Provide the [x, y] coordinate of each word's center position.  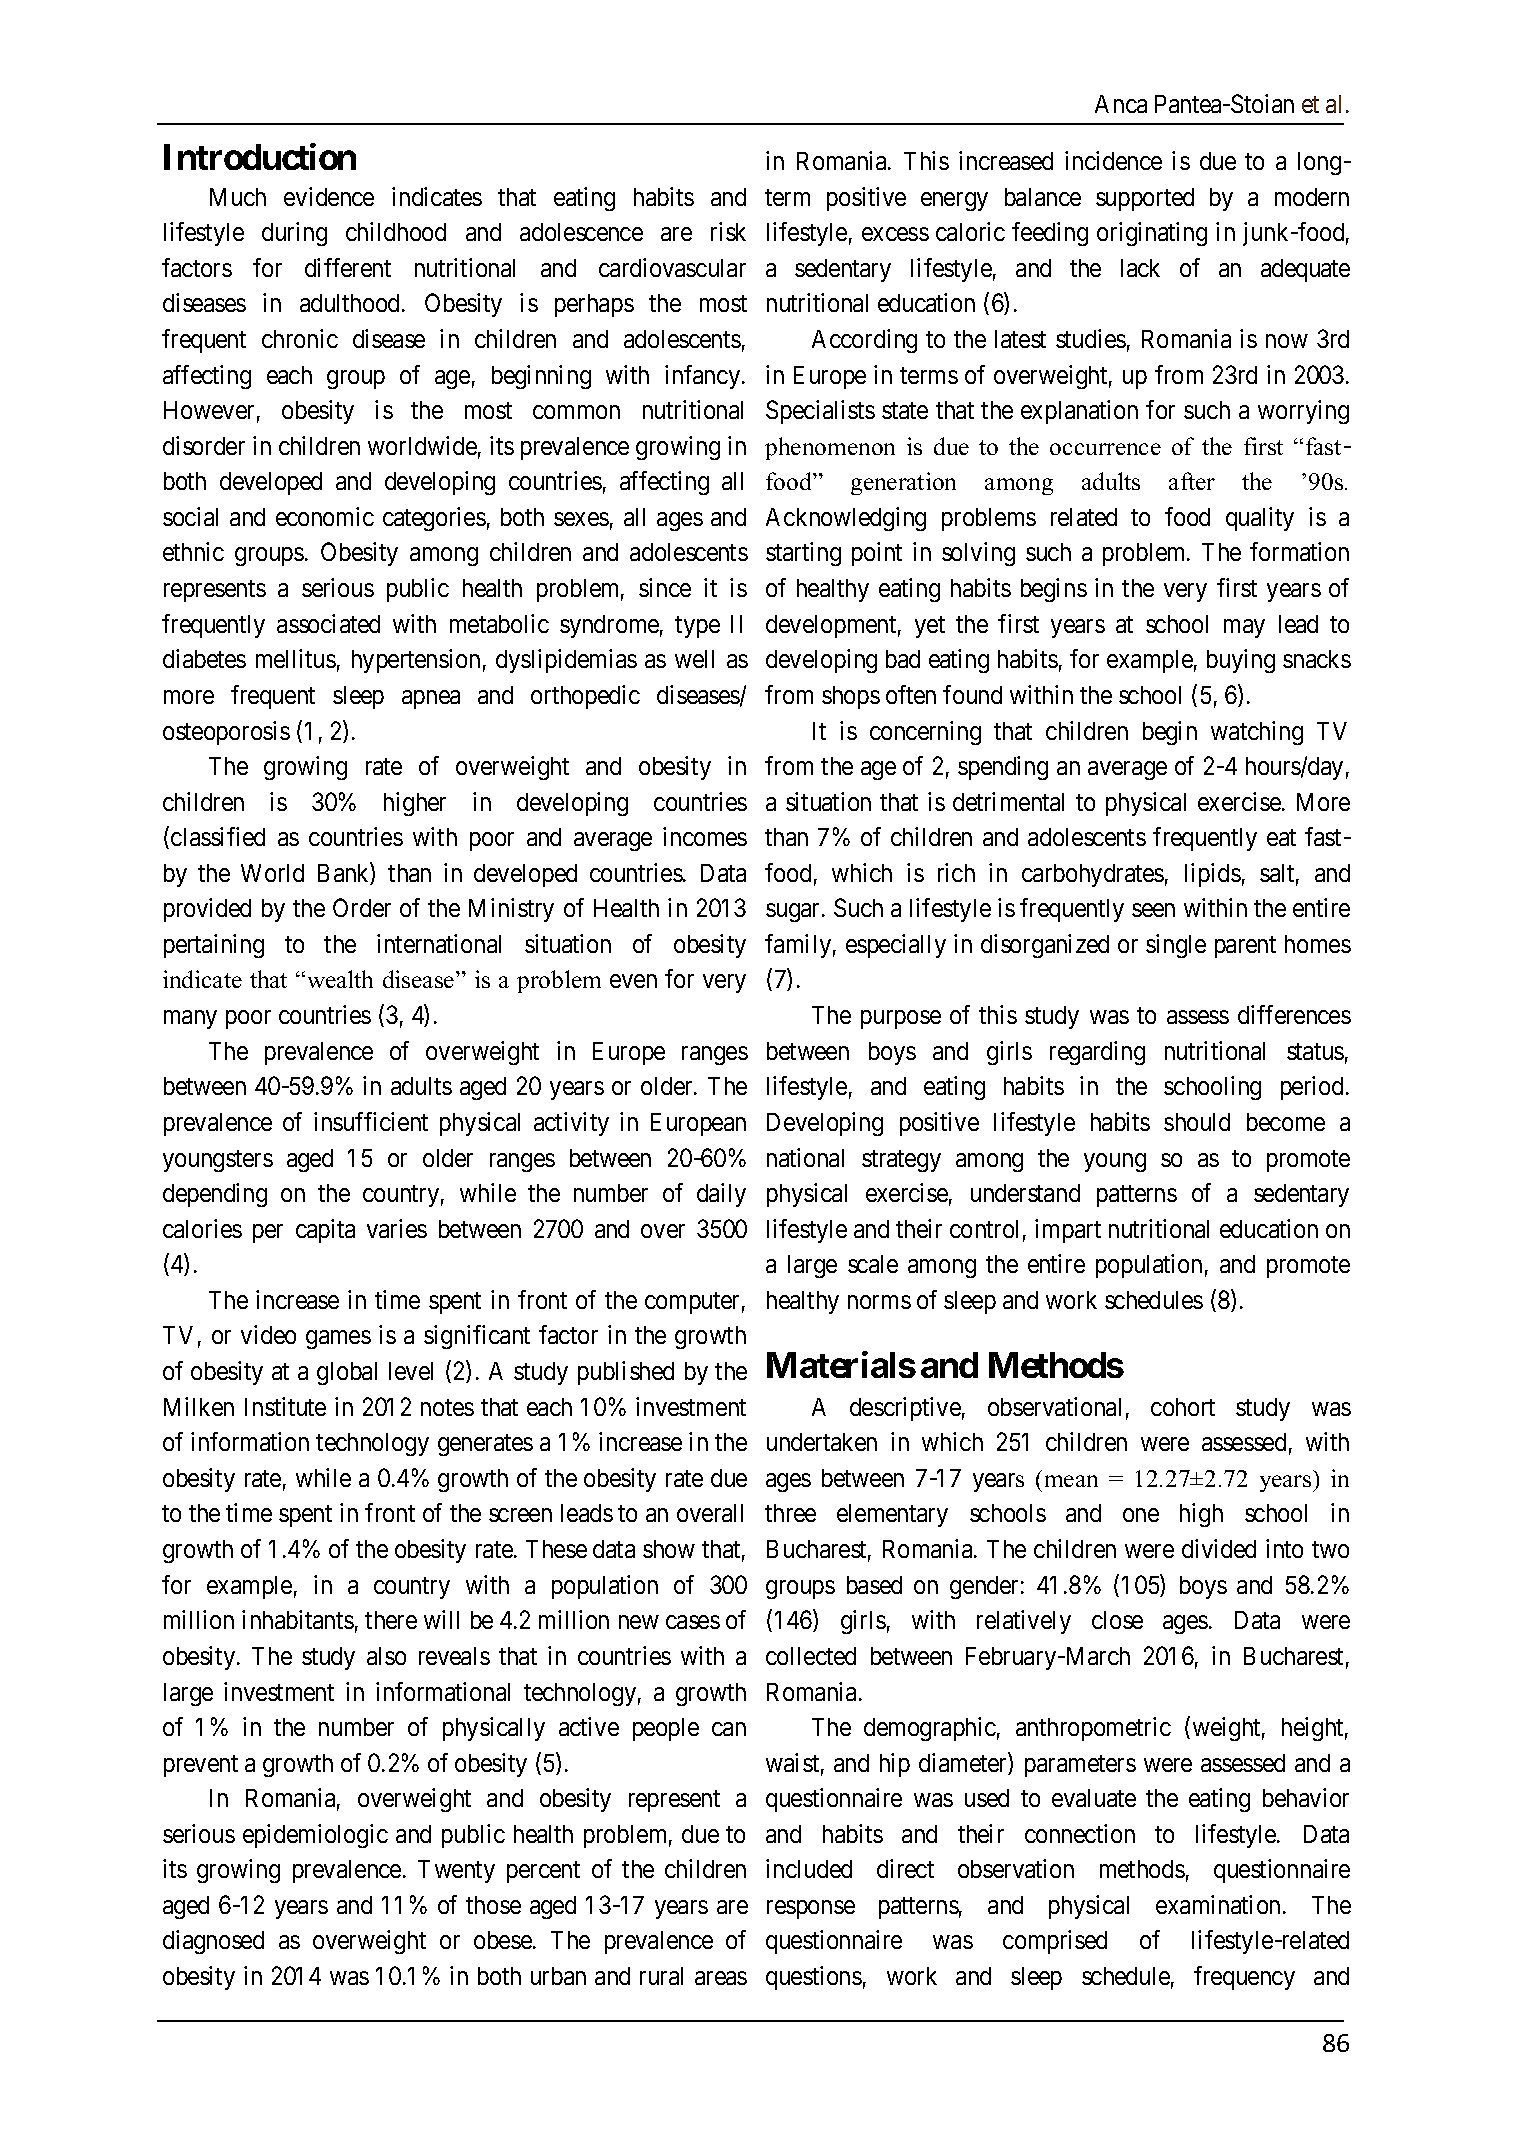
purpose [901, 1020]
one [1141, 1515]
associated [328, 623]
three [790, 1513]
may [1244, 628]
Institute [285, 1406]
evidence [329, 196]
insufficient [371, 1121]
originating [1152, 234]
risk [728, 231]
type [697, 627]
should [1197, 1122]
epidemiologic [315, 1836]
